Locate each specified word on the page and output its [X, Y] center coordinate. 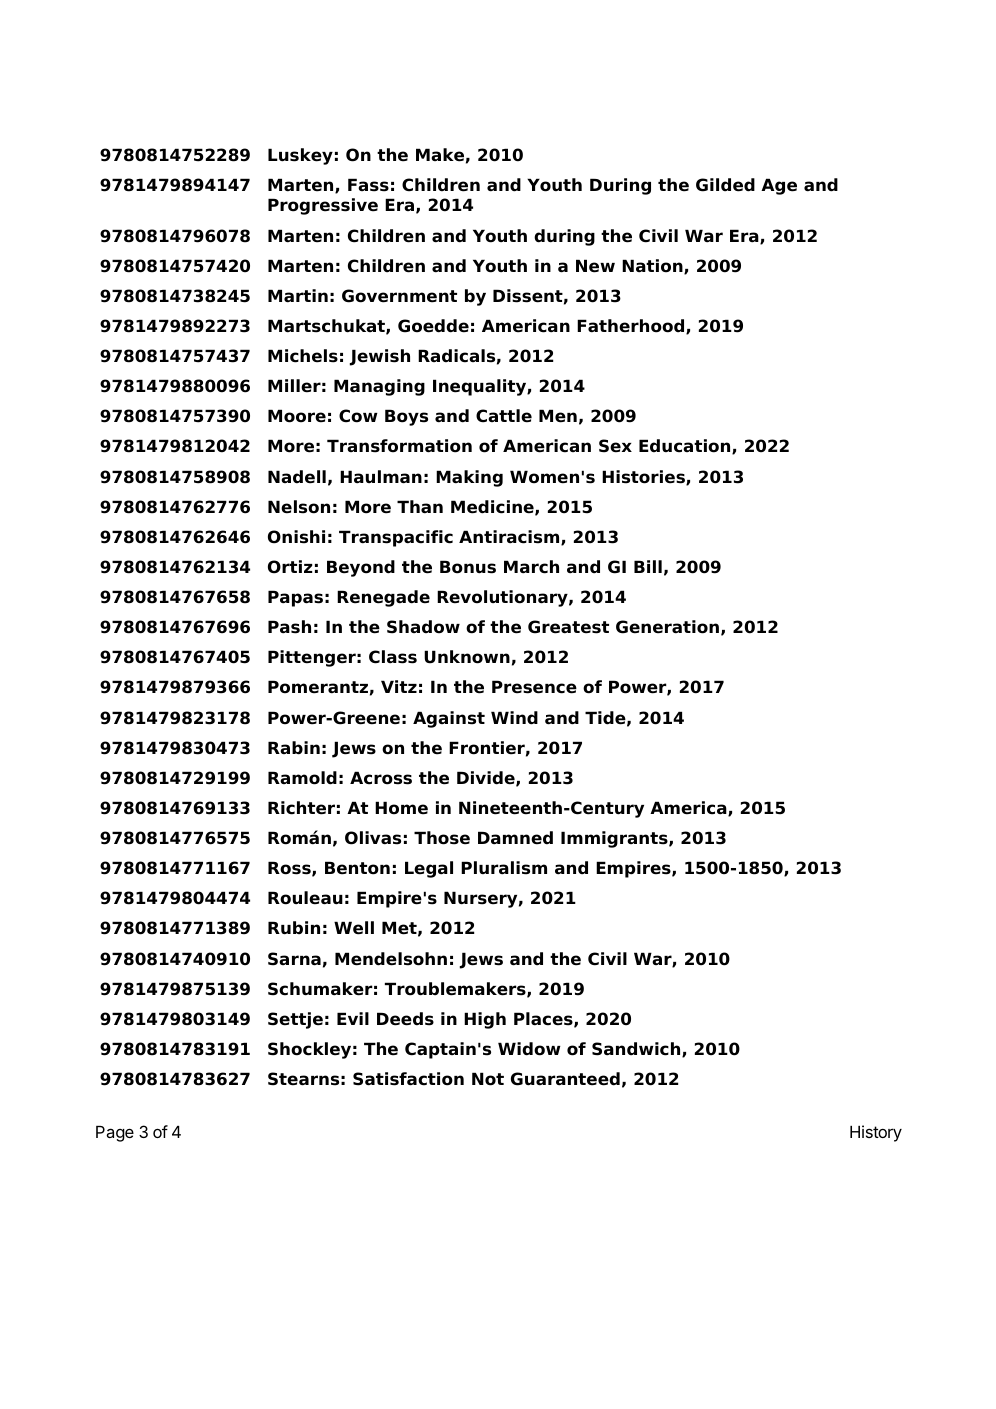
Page [115, 1134]
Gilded [725, 185]
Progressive [323, 206]
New [595, 266]
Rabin [294, 748]
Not [488, 1079]
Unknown [467, 657]
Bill [648, 566]
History [876, 1133]
